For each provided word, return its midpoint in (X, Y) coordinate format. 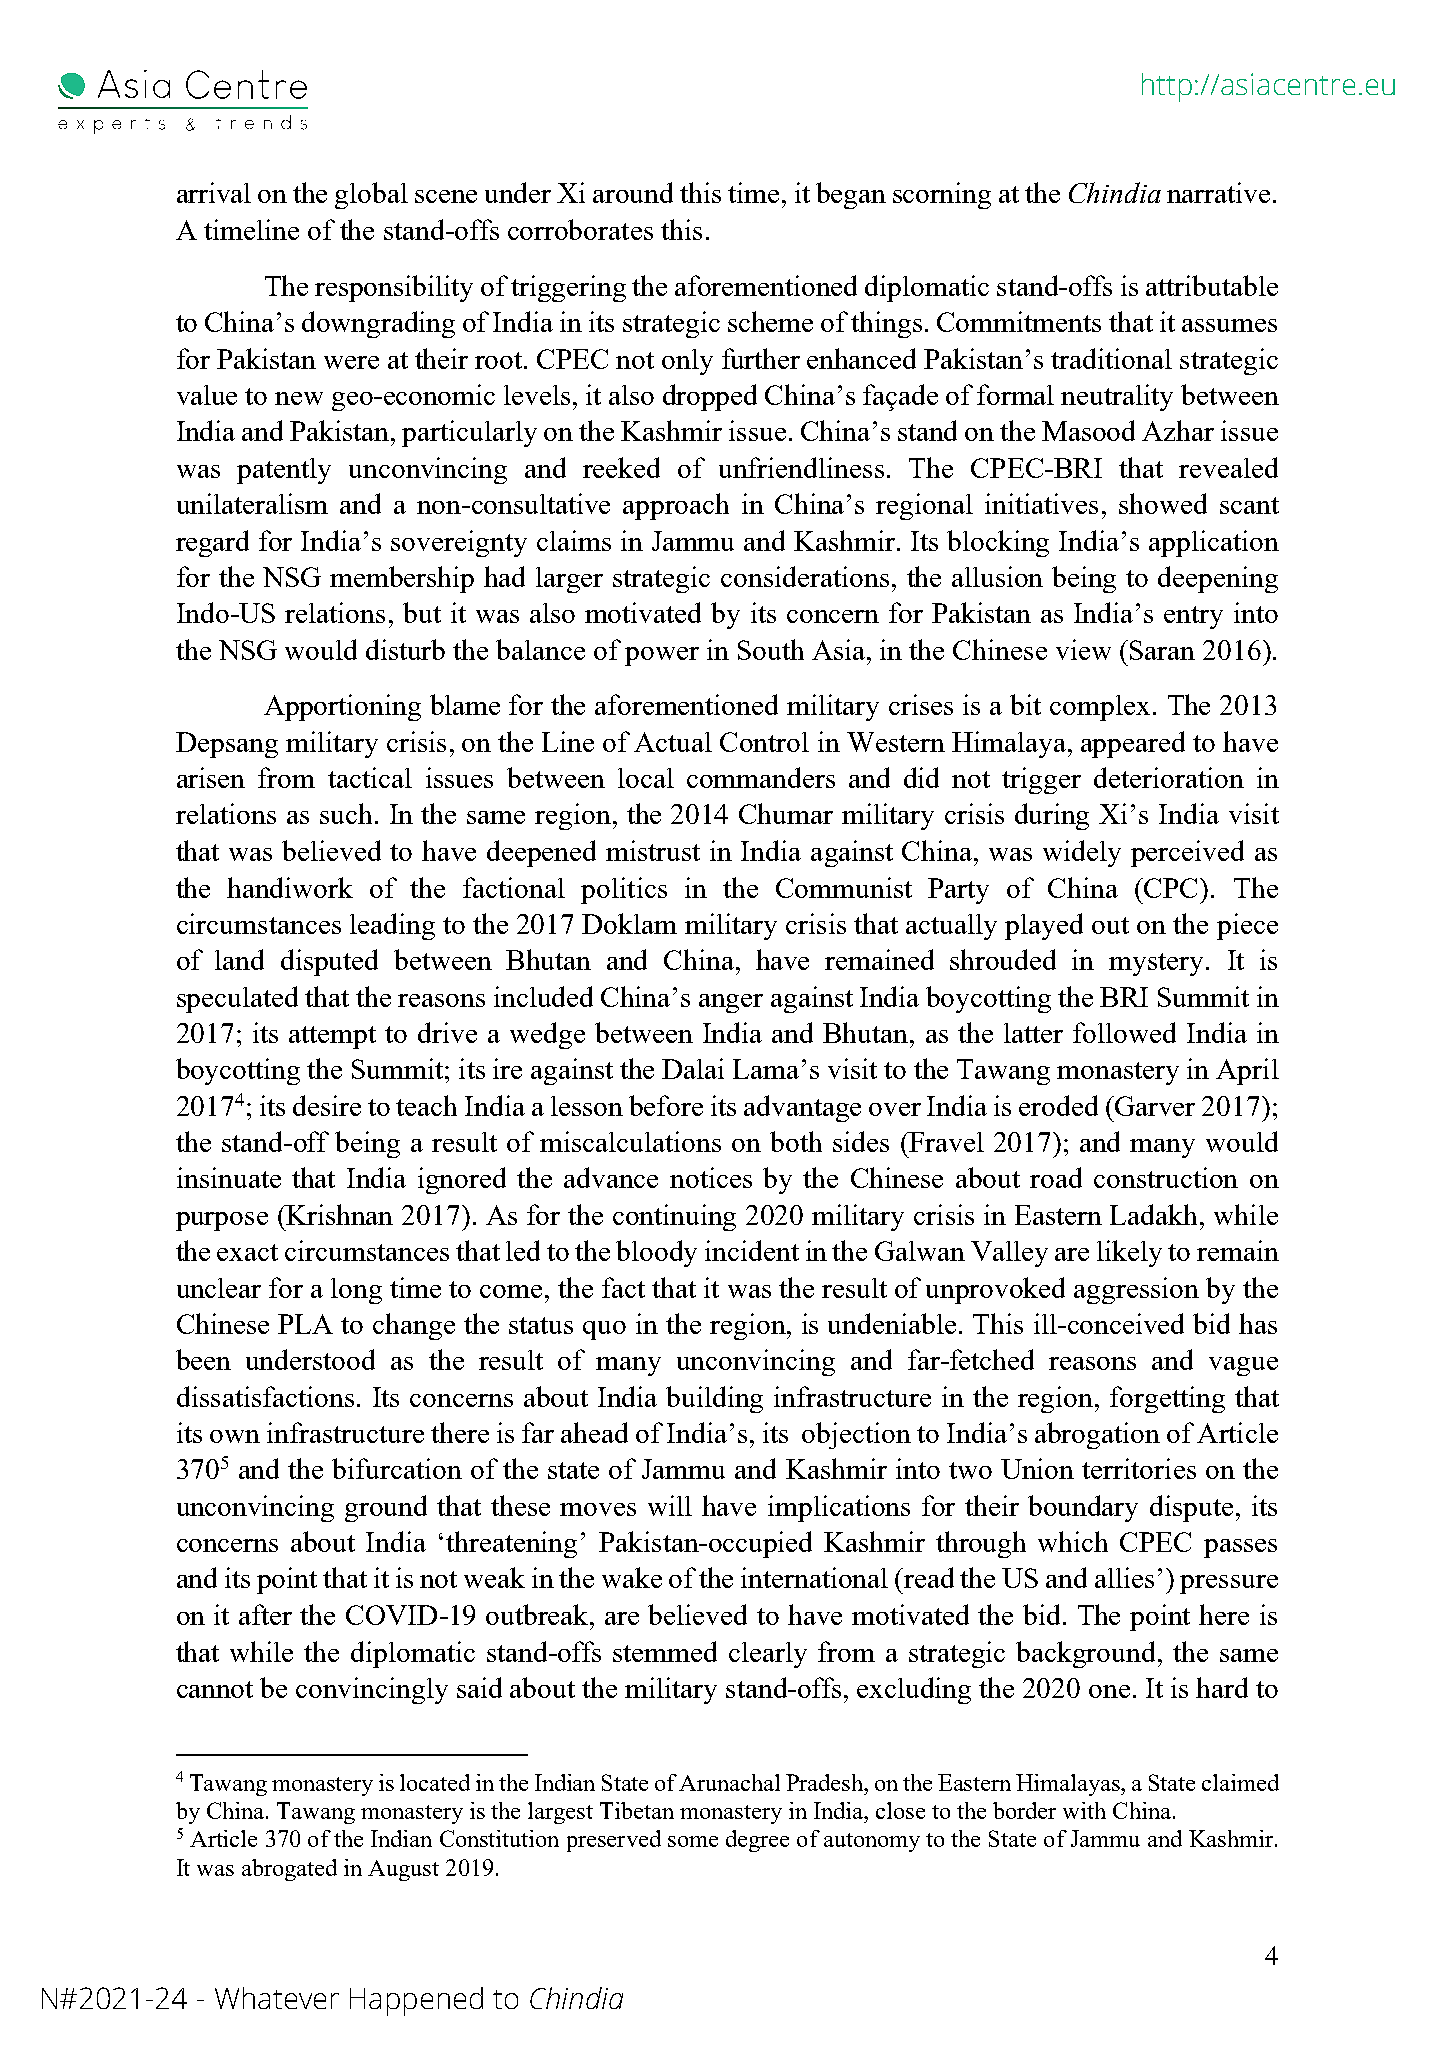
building (714, 1399)
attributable (1212, 285)
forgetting (1167, 1399)
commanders (761, 777)
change (414, 1326)
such (346, 813)
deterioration (1169, 777)
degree (757, 1841)
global (371, 195)
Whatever (277, 1998)
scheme (770, 321)
